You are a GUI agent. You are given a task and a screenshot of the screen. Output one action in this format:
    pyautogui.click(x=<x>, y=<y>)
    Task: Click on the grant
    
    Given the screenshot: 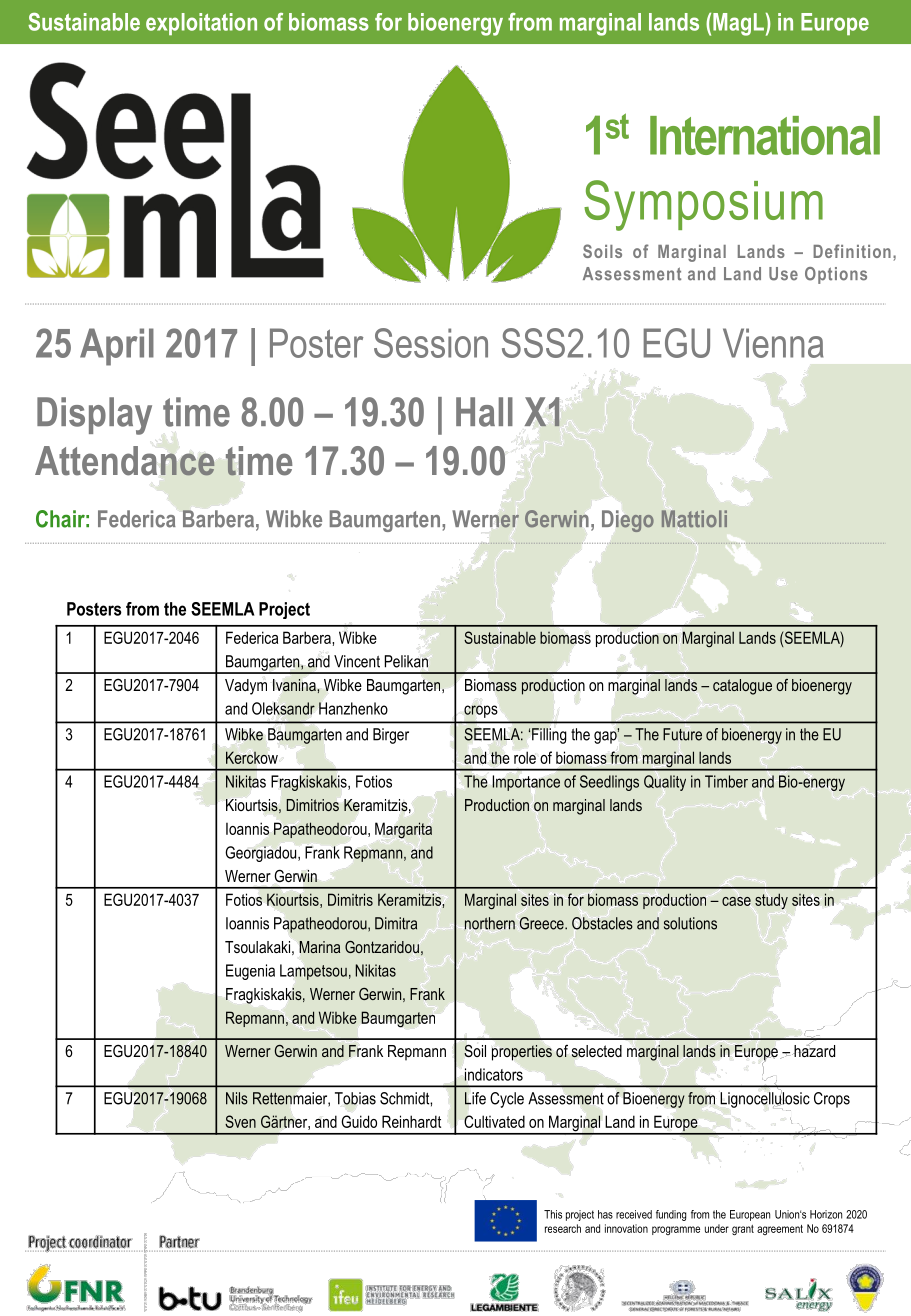 What is the action you would take?
    pyautogui.click(x=743, y=1230)
